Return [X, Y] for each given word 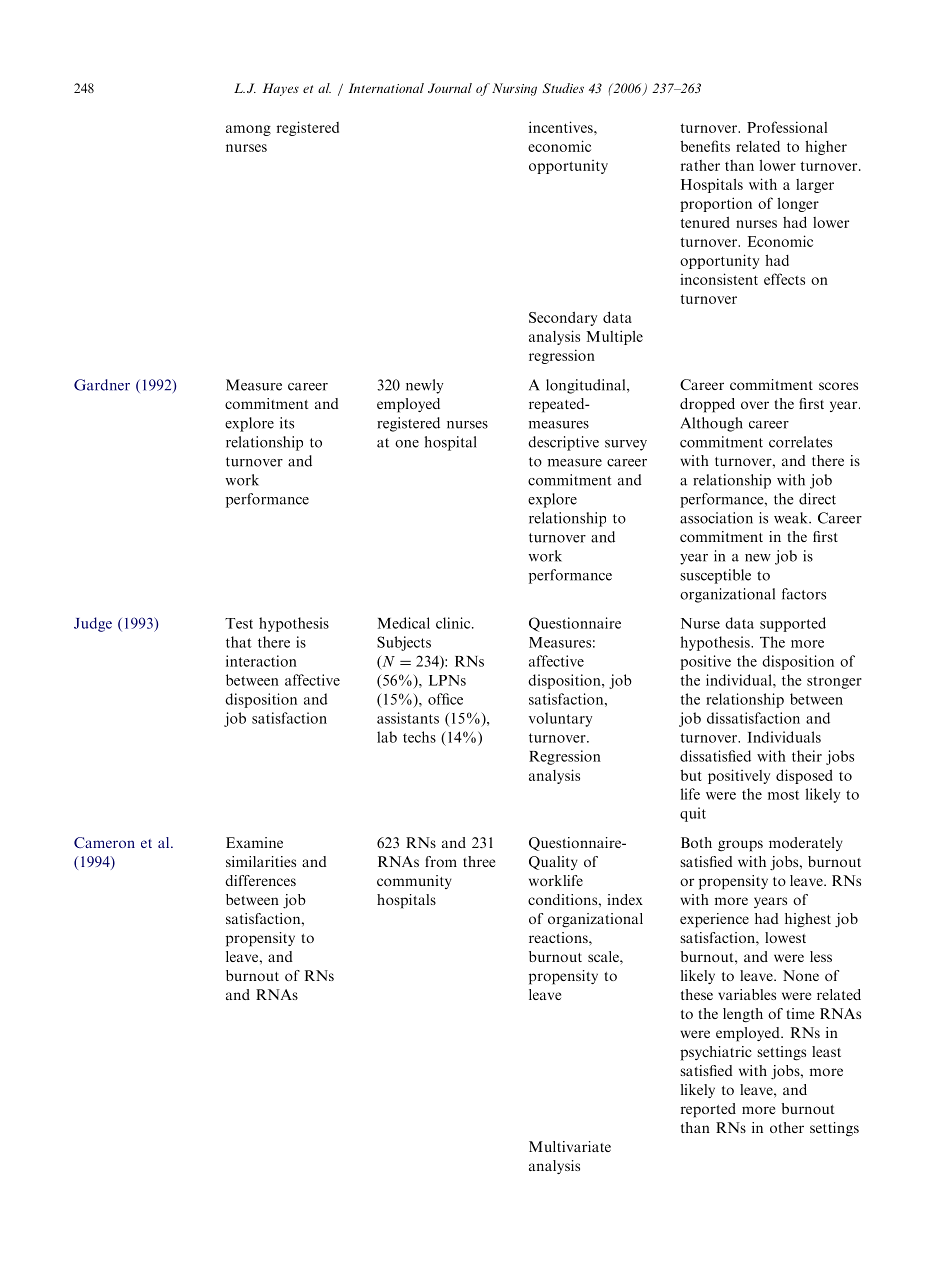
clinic [454, 623]
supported [793, 624]
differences [260, 880]
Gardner [102, 385]
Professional [787, 127]
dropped [707, 405]
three [479, 861]
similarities [261, 861]
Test [239, 623]
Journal [450, 88]
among [248, 130]
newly [424, 386]
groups [740, 846]
